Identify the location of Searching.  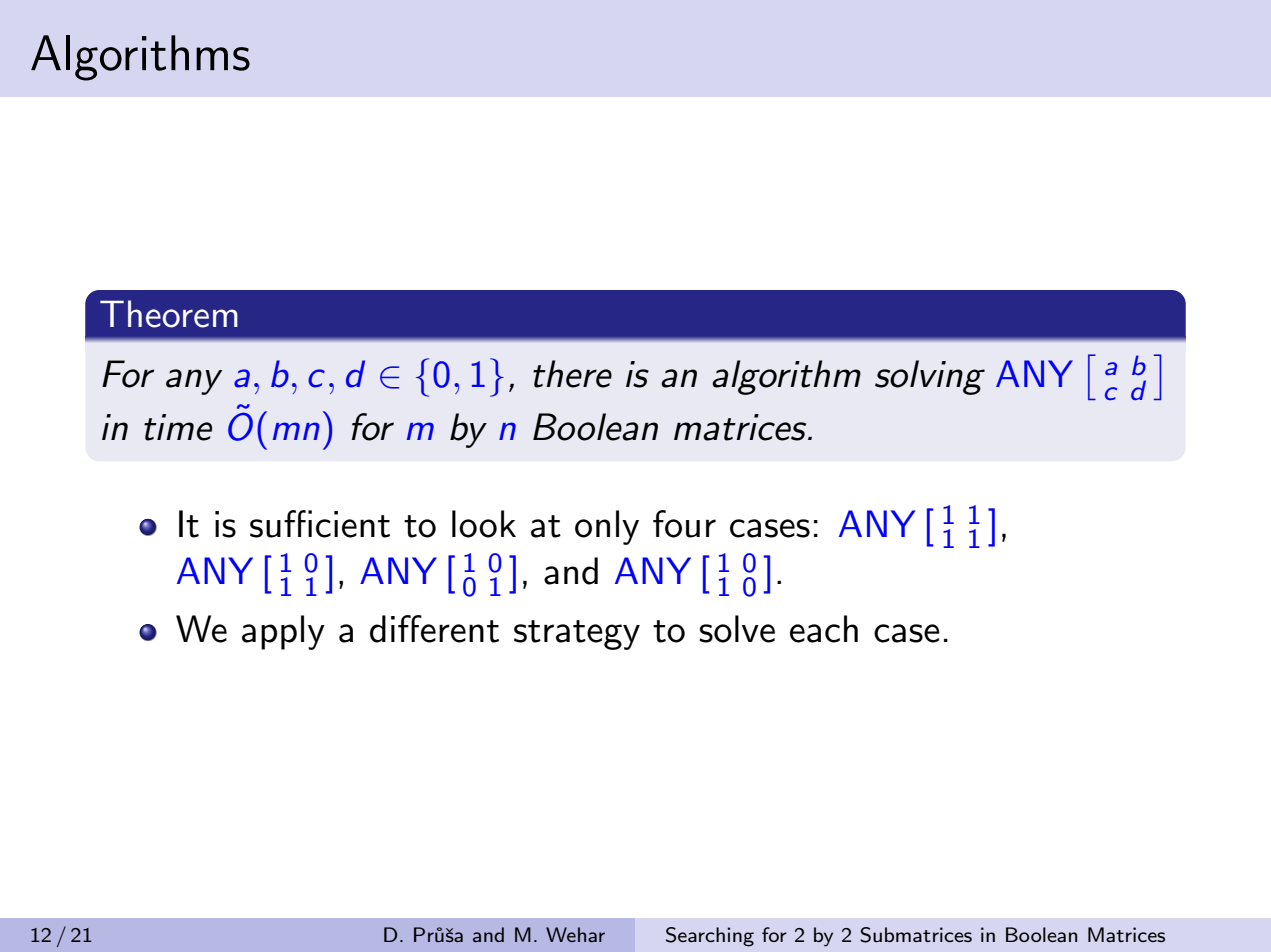
(710, 937).
